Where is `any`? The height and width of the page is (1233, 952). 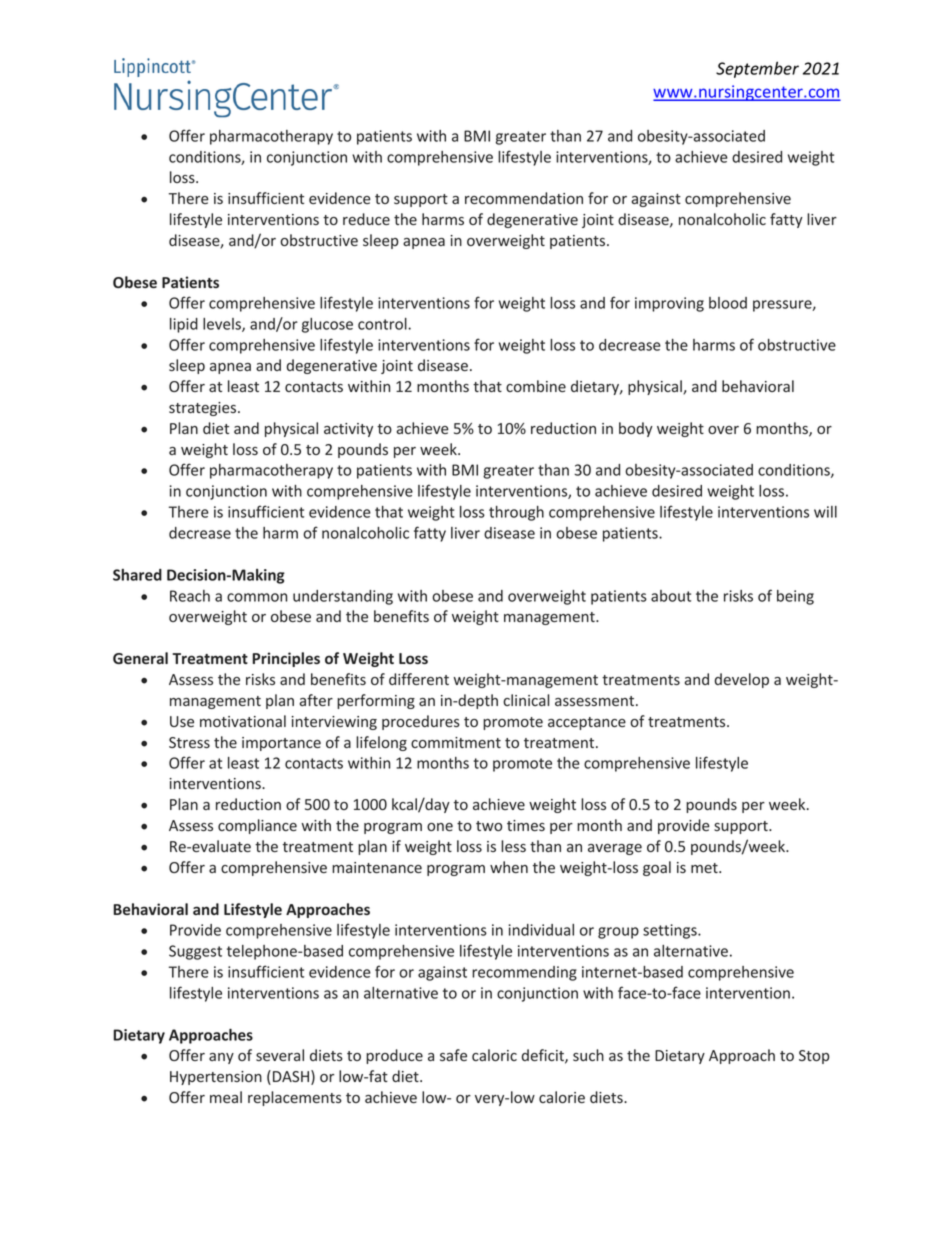 any is located at coordinates (221, 1058).
